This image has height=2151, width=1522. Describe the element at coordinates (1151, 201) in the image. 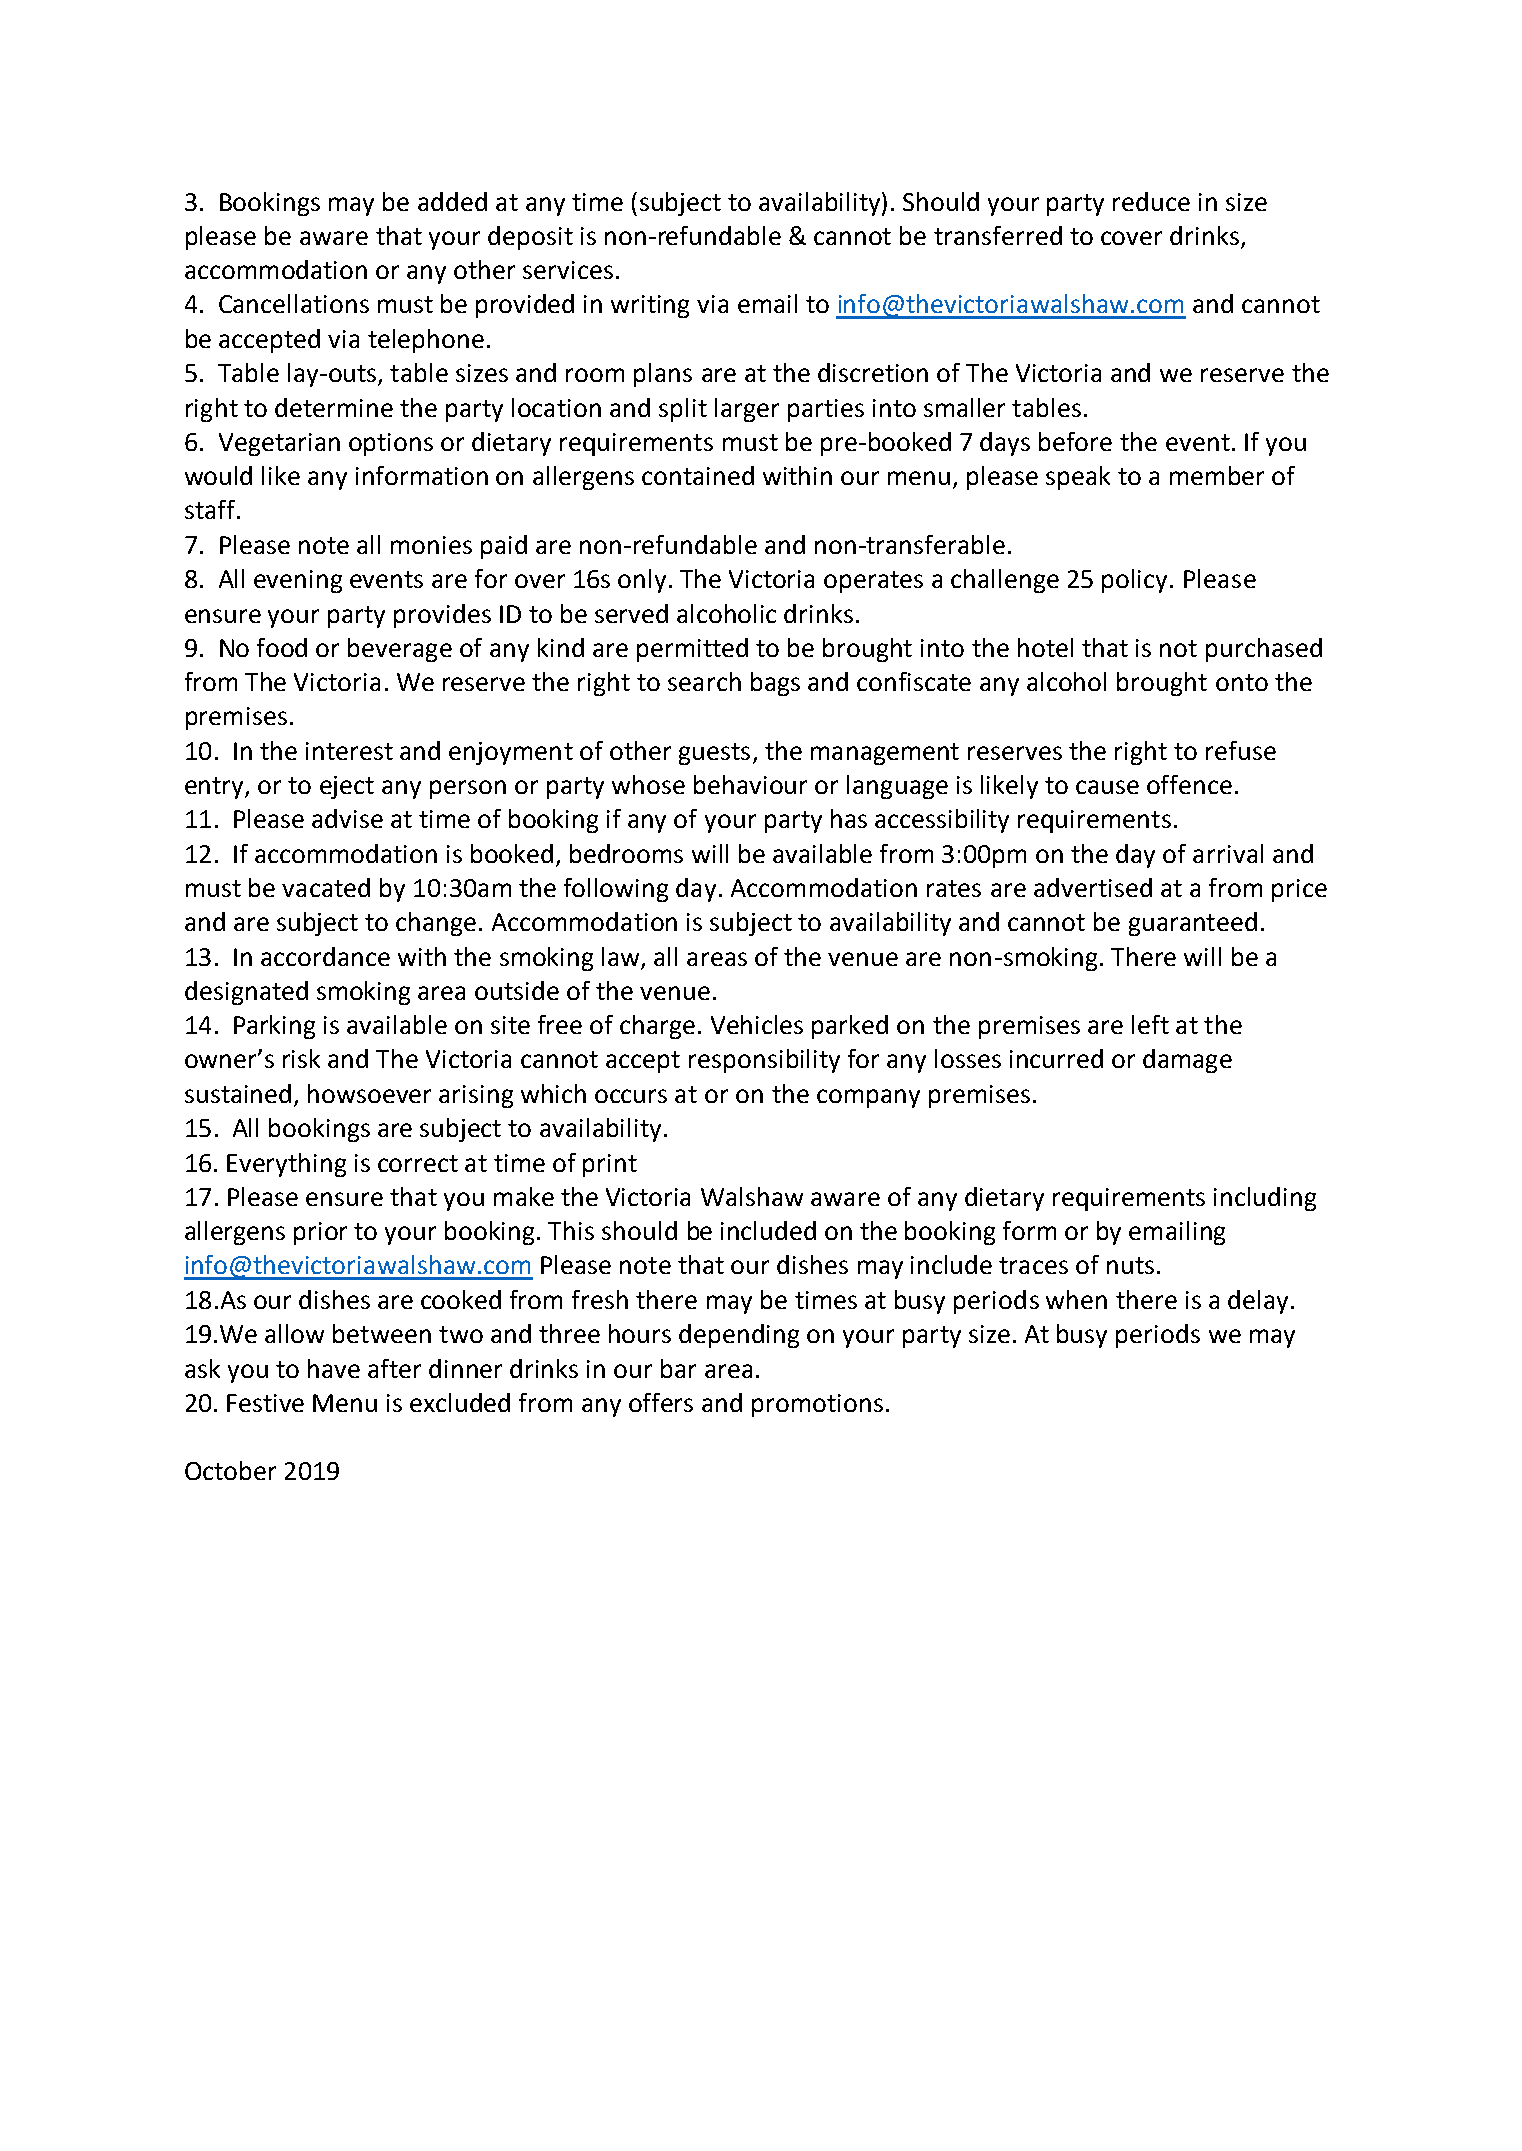

I see `reduce` at that location.
